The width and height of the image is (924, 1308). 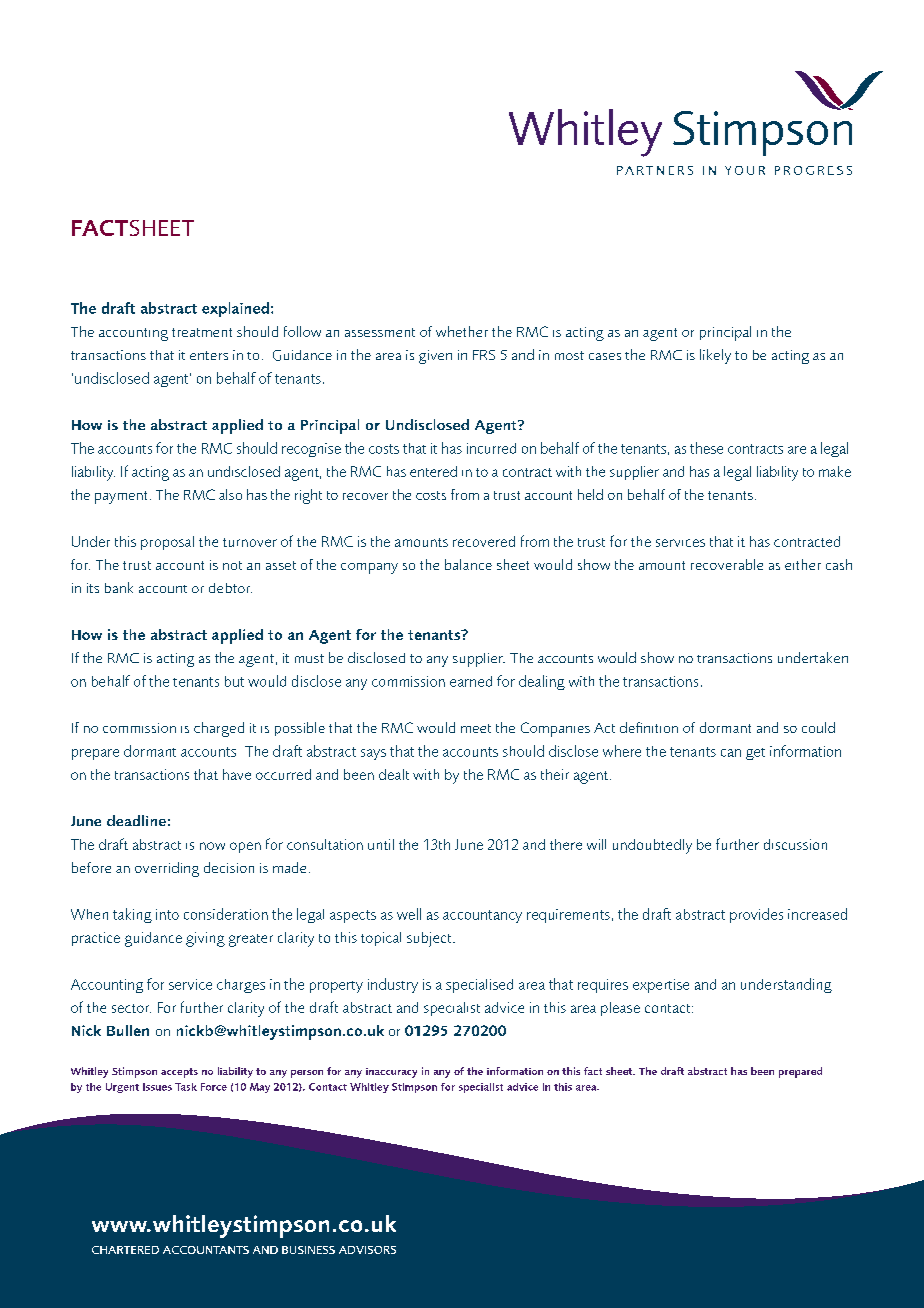 I want to click on CHARTERED, so click(x=125, y=1250).
